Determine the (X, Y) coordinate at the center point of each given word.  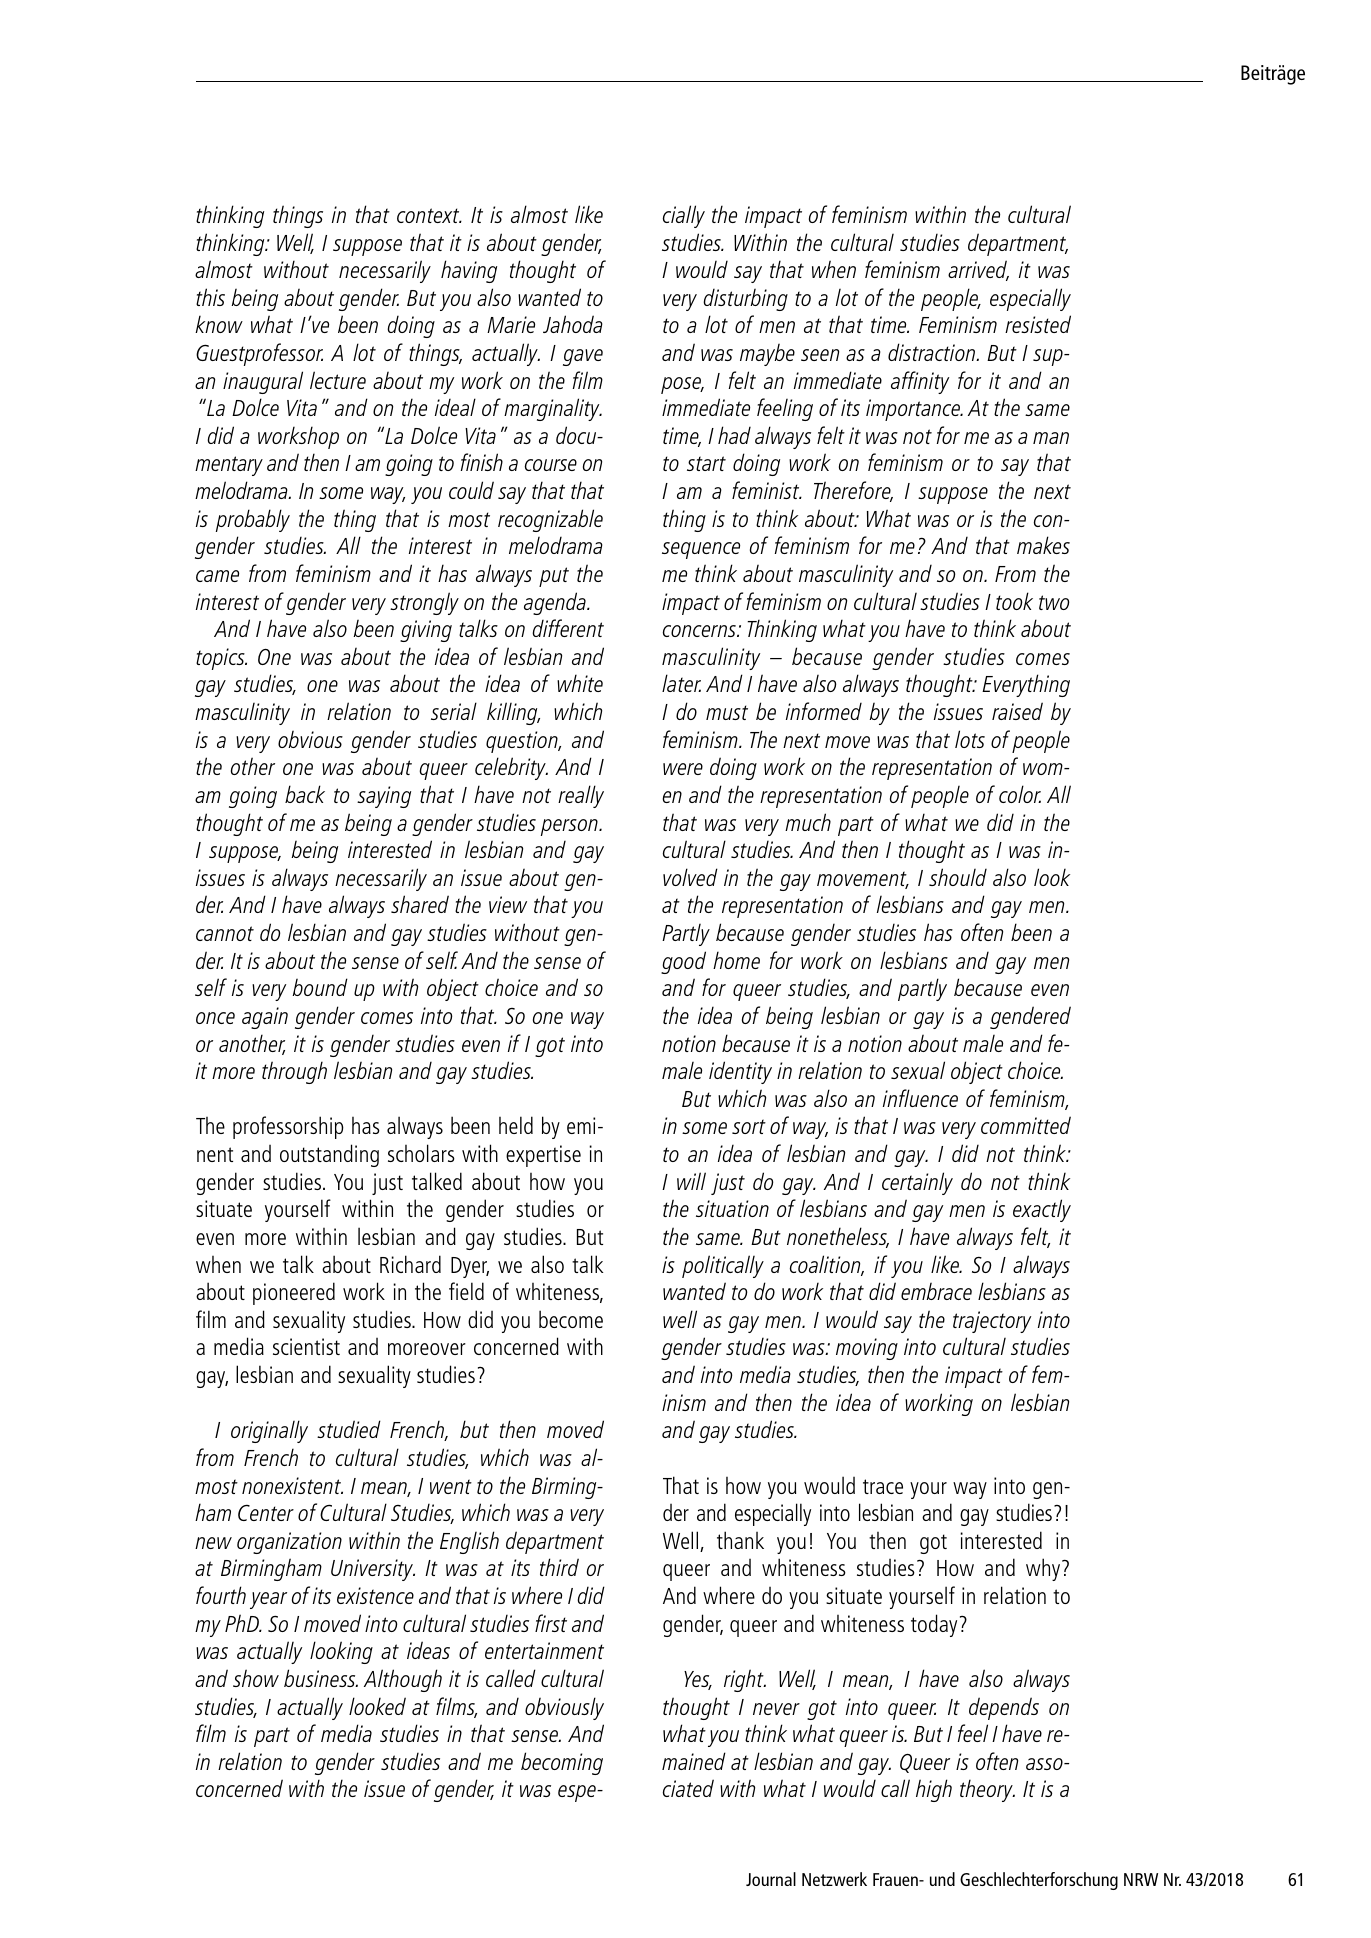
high (934, 1790)
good (683, 962)
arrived (978, 270)
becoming (562, 1763)
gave (583, 357)
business (321, 1678)
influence (920, 1098)
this (210, 297)
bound (320, 987)
